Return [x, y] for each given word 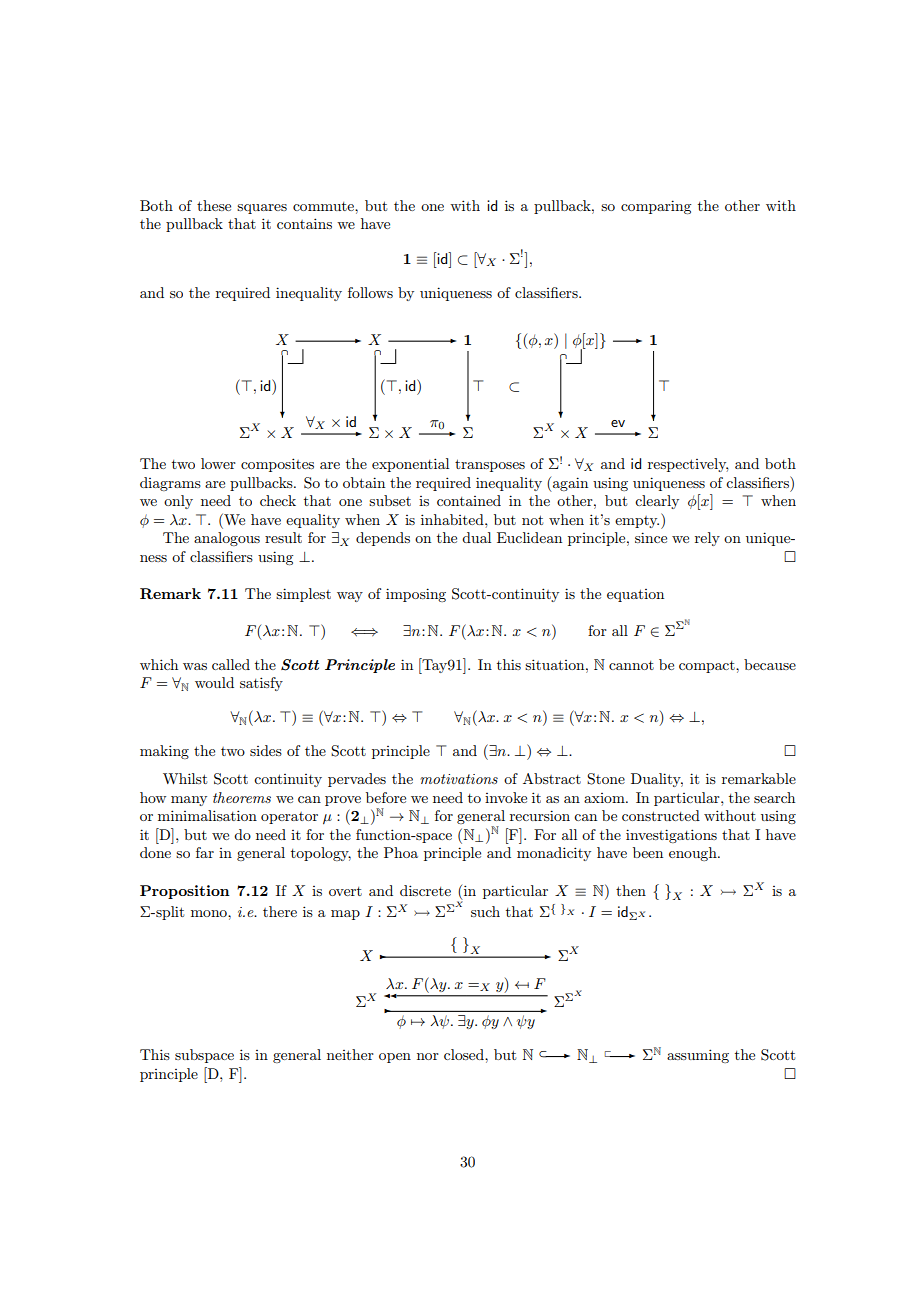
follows [370, 292]
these [214, 205]
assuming [698, 1056]
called [231, 664]
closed [465, 1054]
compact [708, 667]
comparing [656, 207]
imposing [416, 595]
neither [350, 1054]
